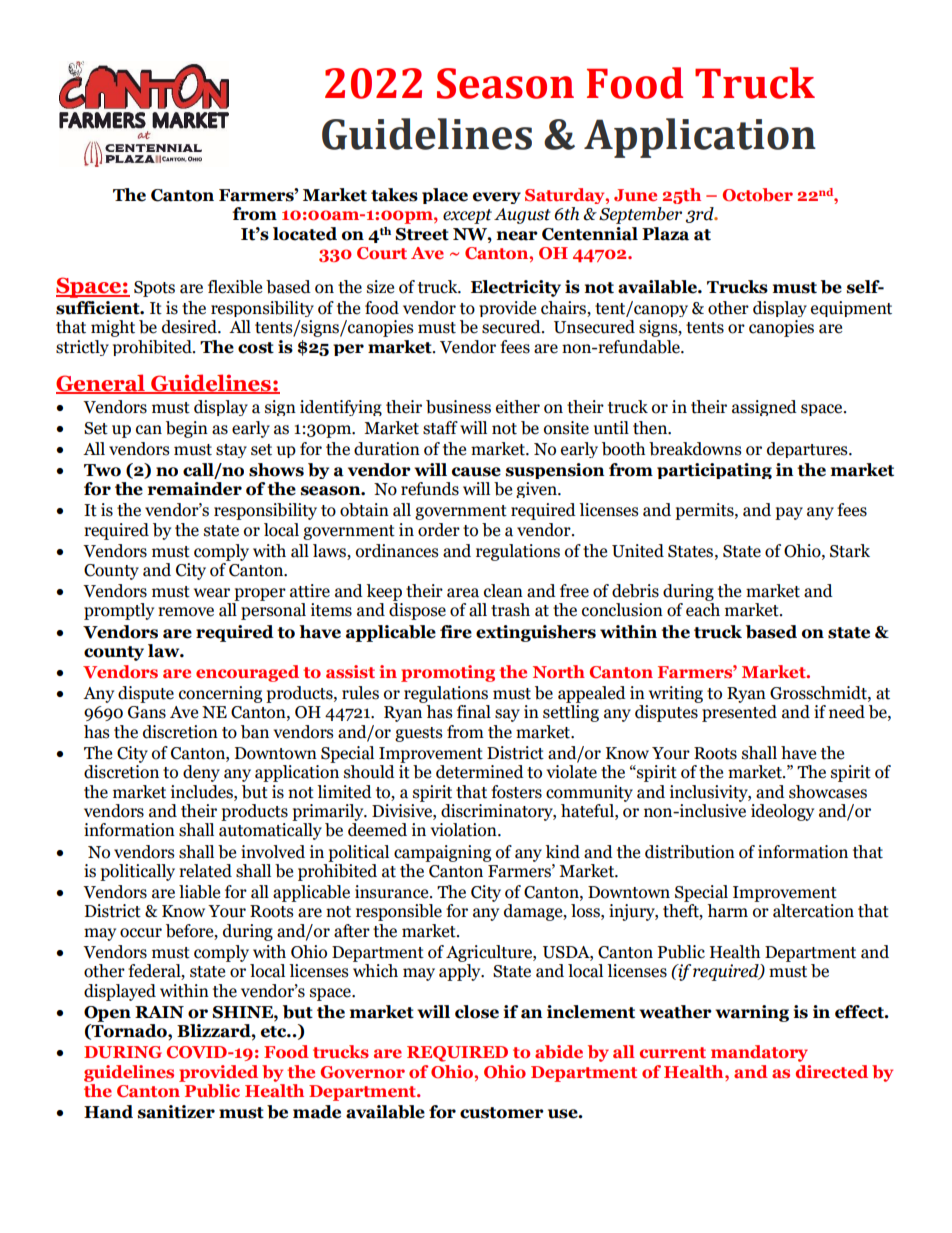 This page has width=952, height=1233. What do you see at coordinates (205, 871) in the page?
I see `related` at bounding box center [205, 871].
